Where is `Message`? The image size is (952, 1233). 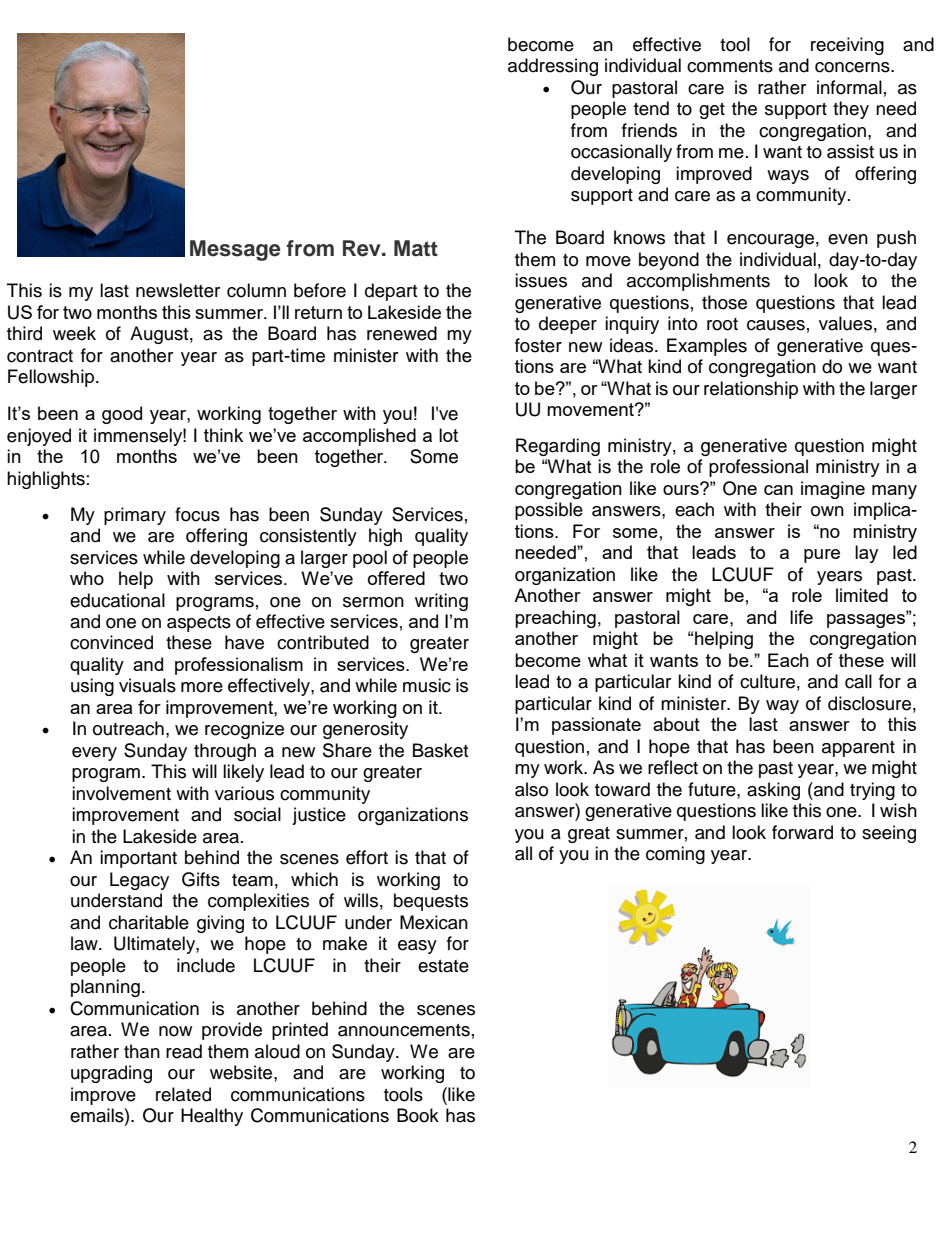 Message is located at coordinates (235, 250).
